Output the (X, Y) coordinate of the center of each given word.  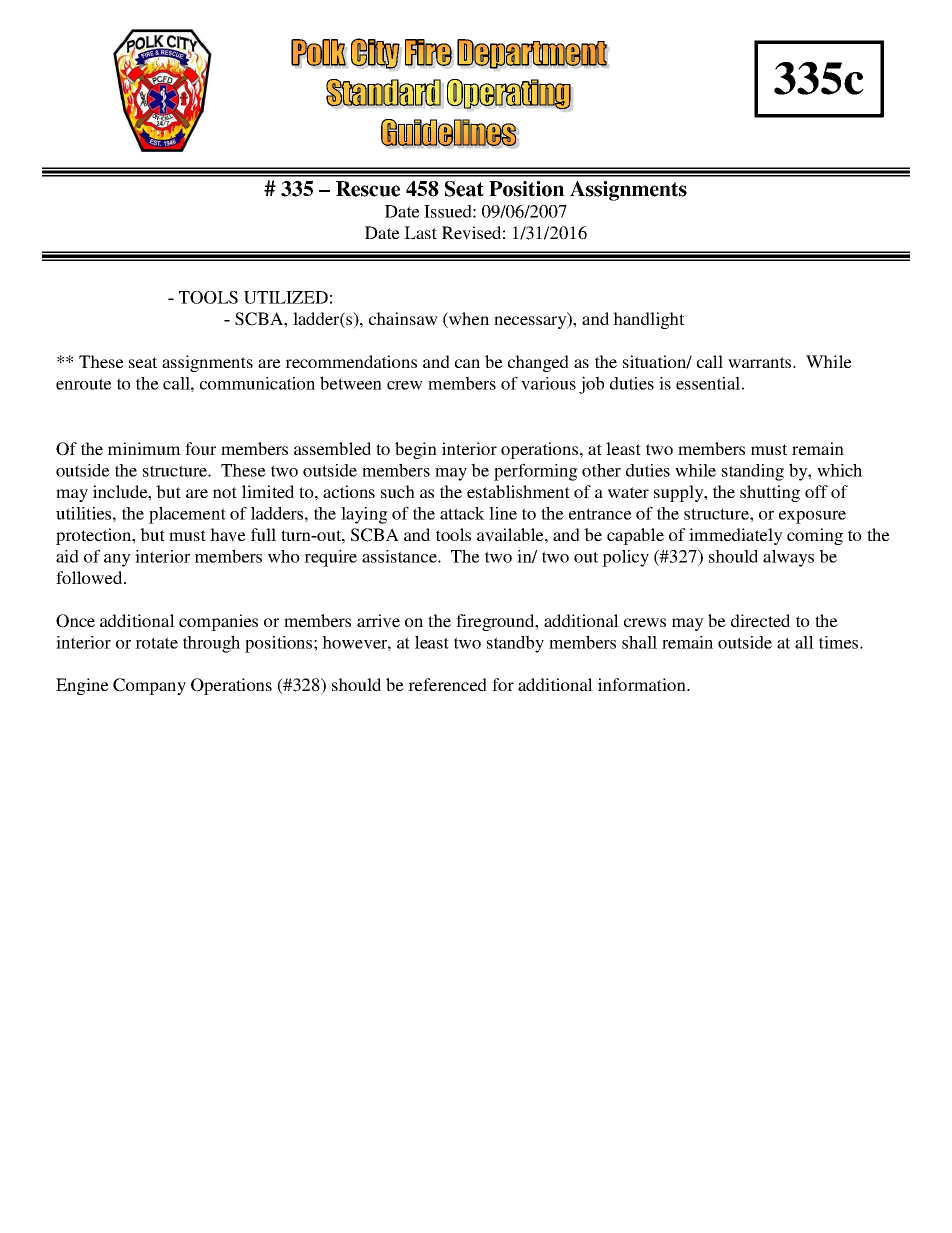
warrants (761, 362)
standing (753, 472)
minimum (144, 448)
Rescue (368, 189)
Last (420, 232)
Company (149, 686)
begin (416, 450)
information (643, 684)
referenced (447, 684)
